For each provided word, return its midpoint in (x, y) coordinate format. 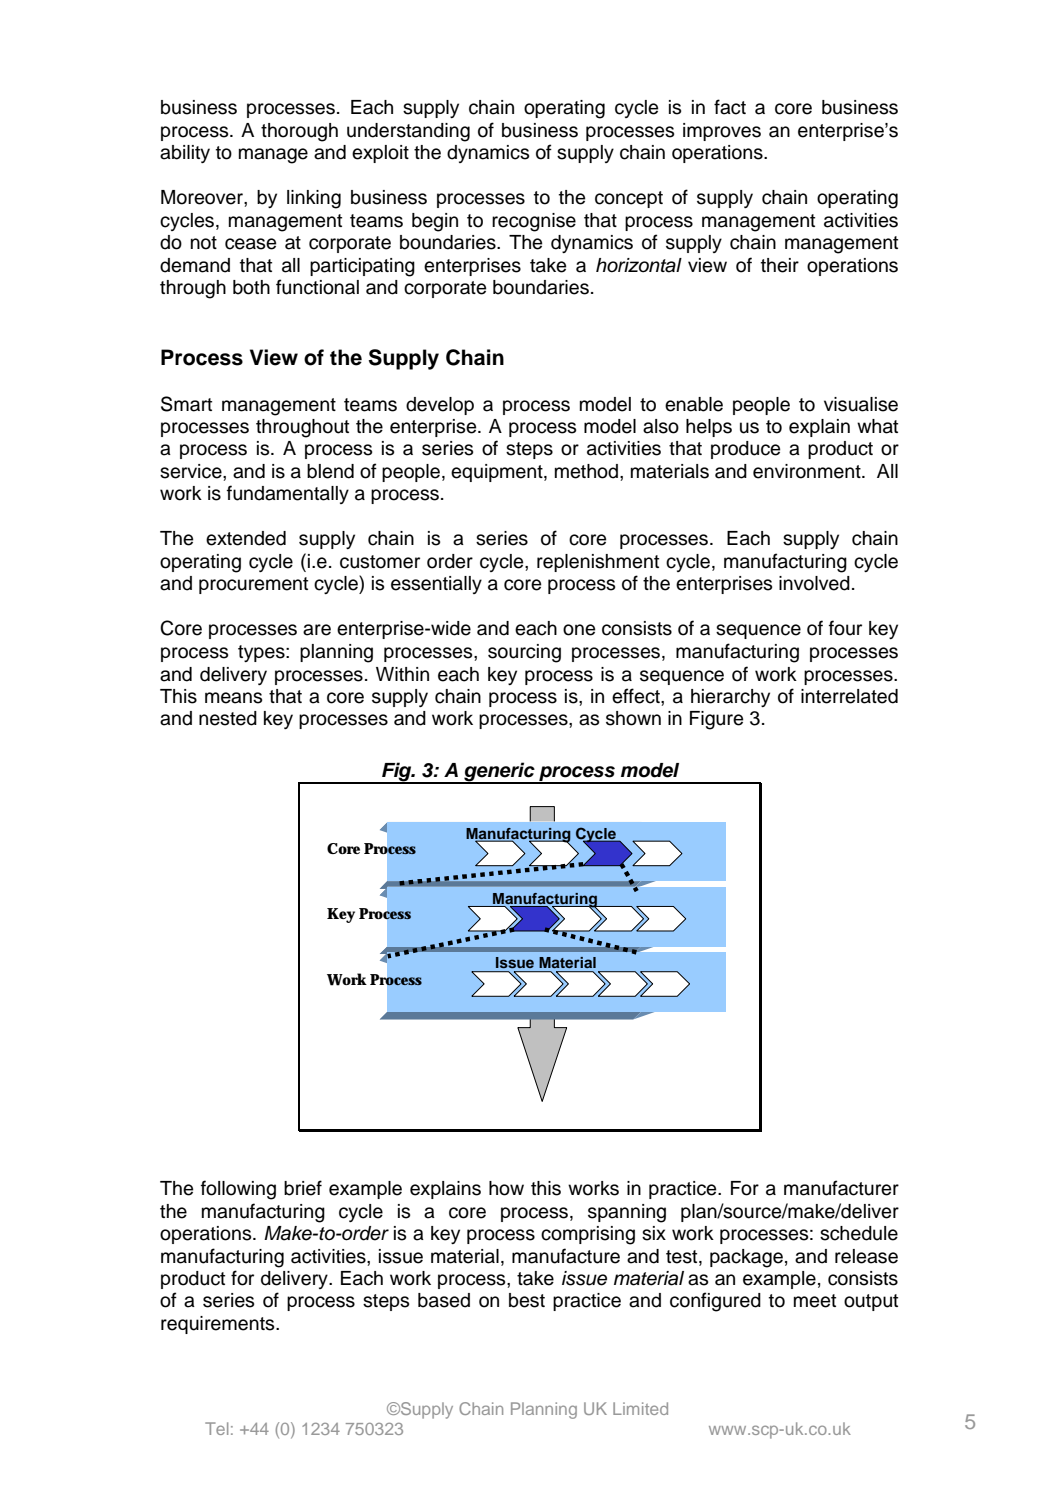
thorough (299, 132)
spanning (627, 1213)
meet (815, 1301)
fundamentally (288, 494)
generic (499, 772)
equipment (498, 473)
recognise (534, 222)
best (527, 1300)
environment (808, 471)
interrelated (849, 696)
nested (228, 718)
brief (303, 1188)
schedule (859, 1233)
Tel (216, 1428)
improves (722, 132)
